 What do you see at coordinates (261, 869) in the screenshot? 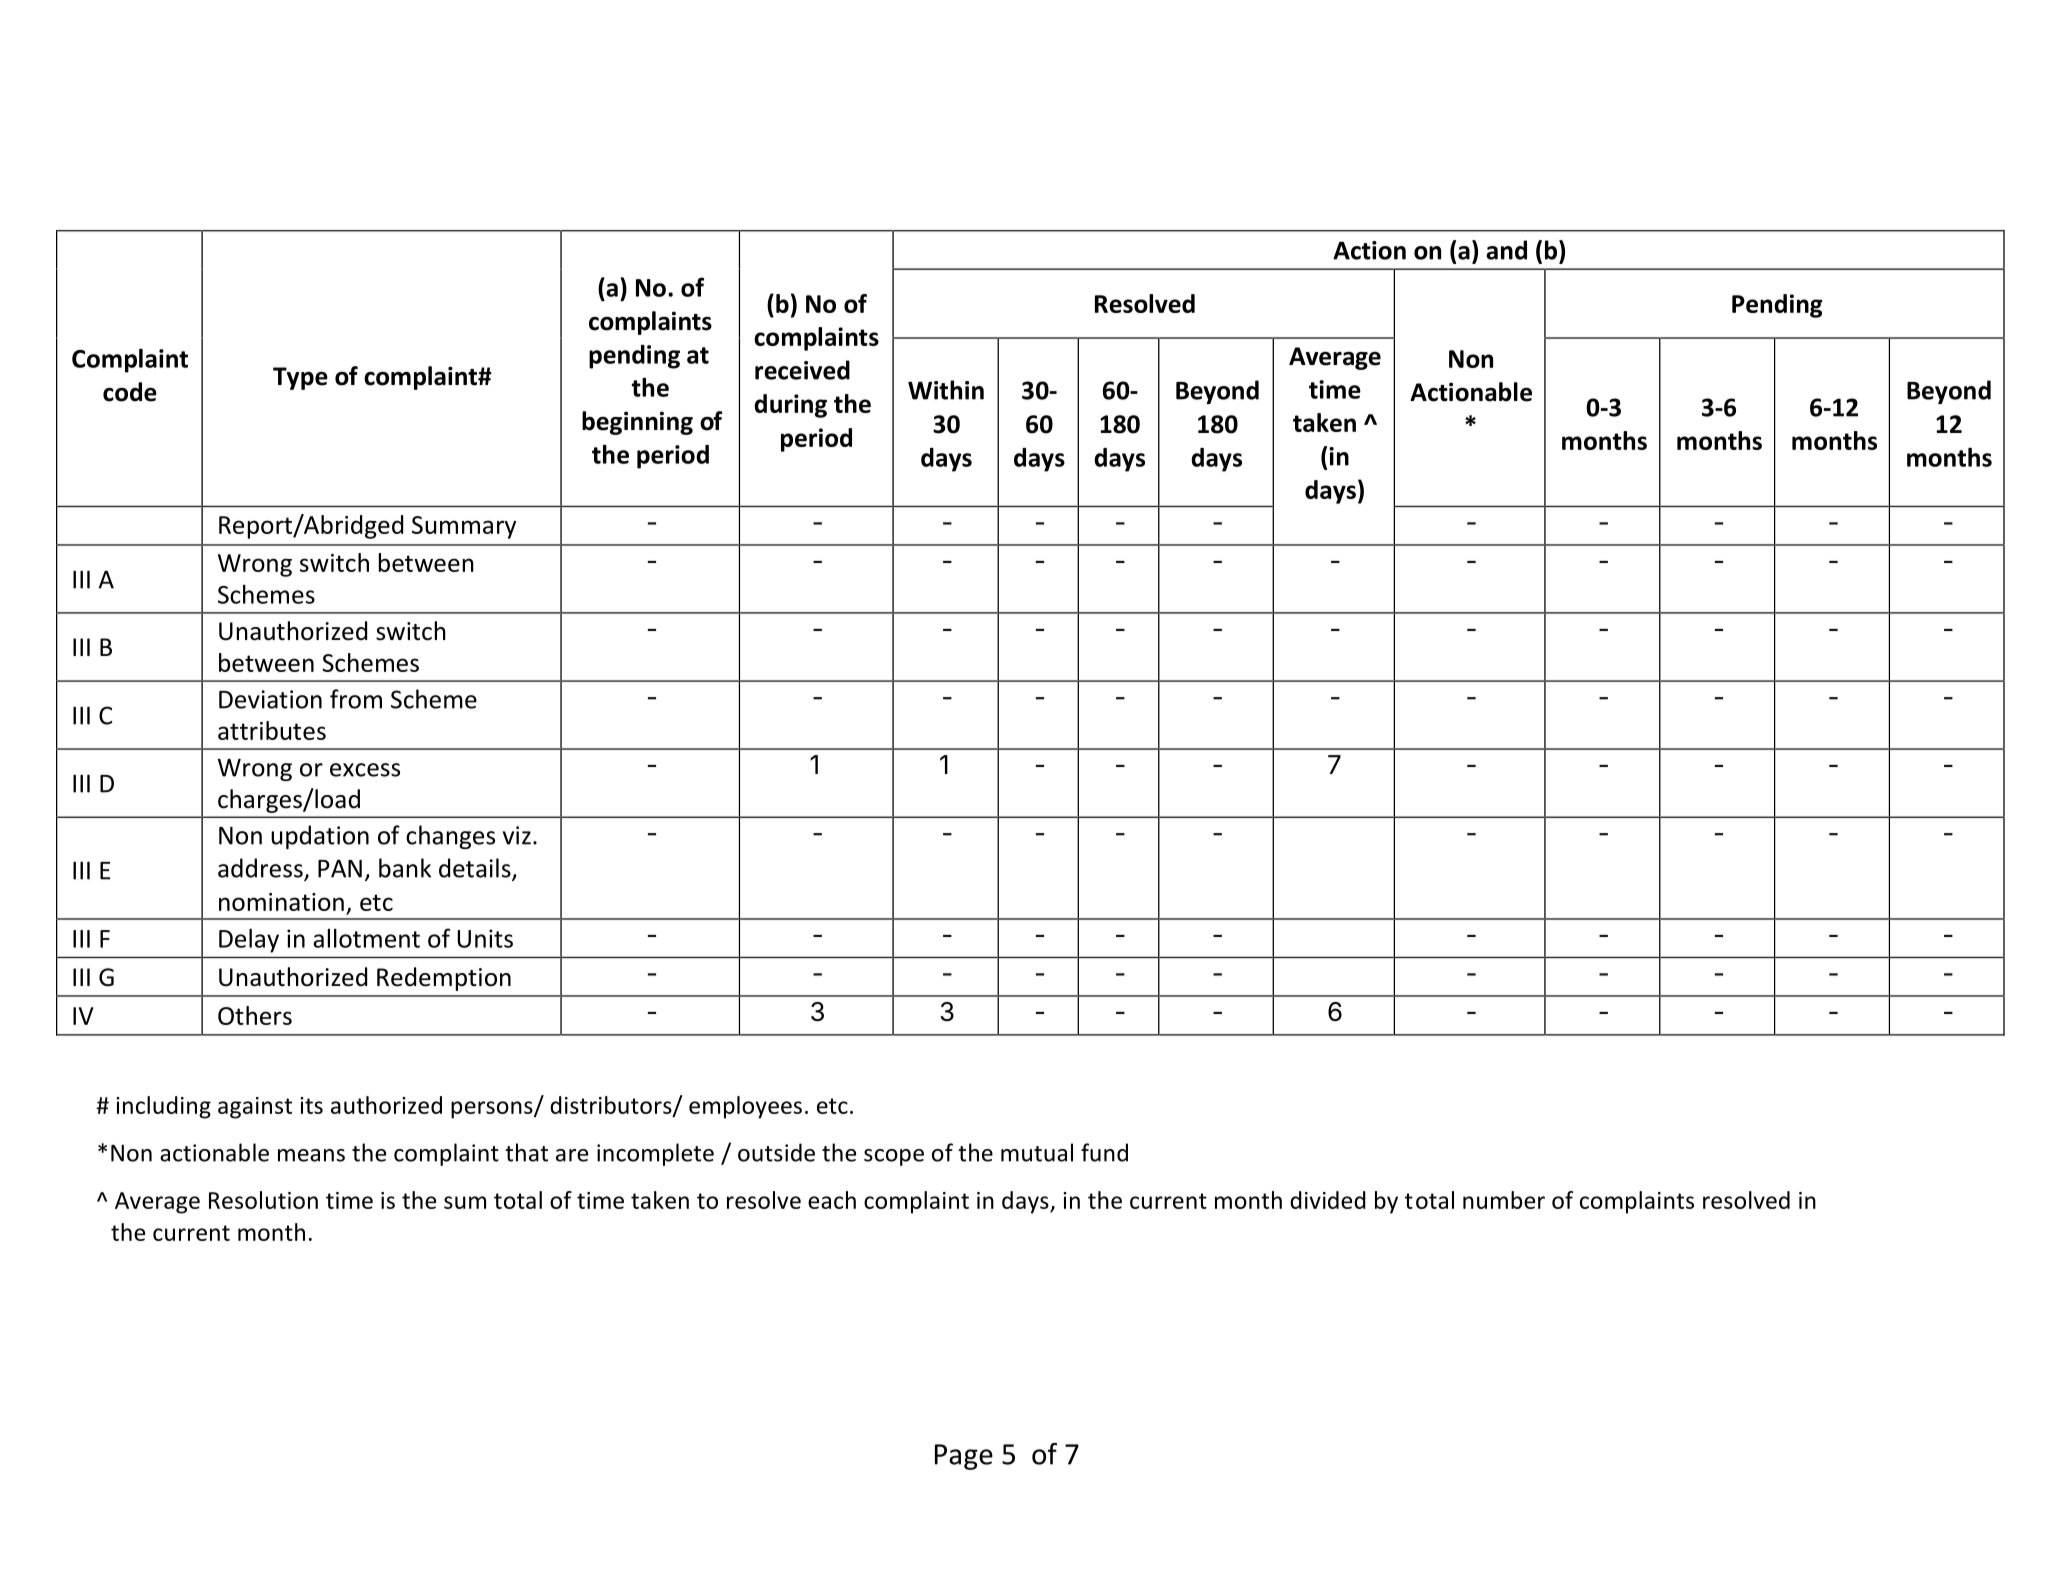
I see `address` at bounding box center [261, 869].
